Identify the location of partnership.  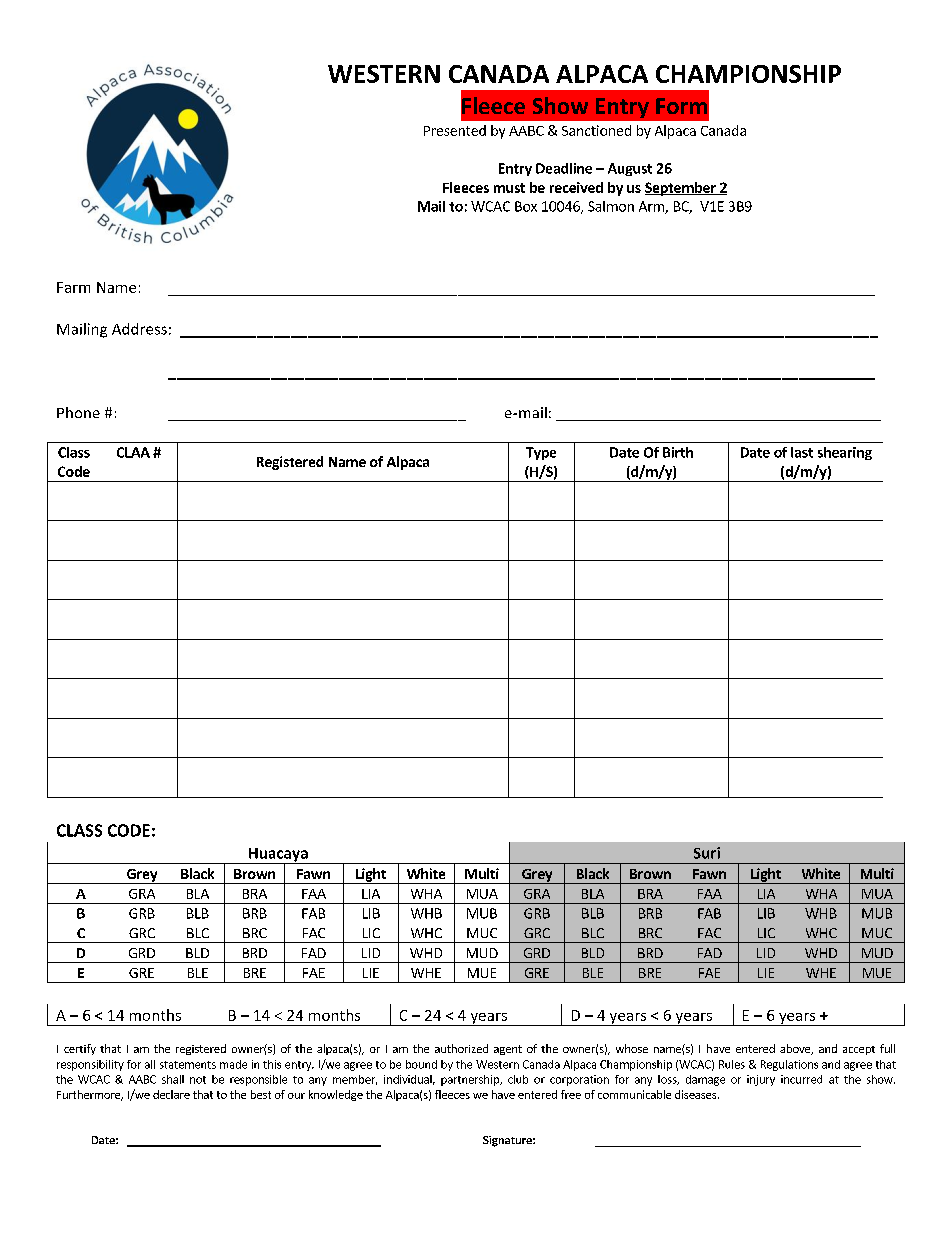
(471, 1080).
